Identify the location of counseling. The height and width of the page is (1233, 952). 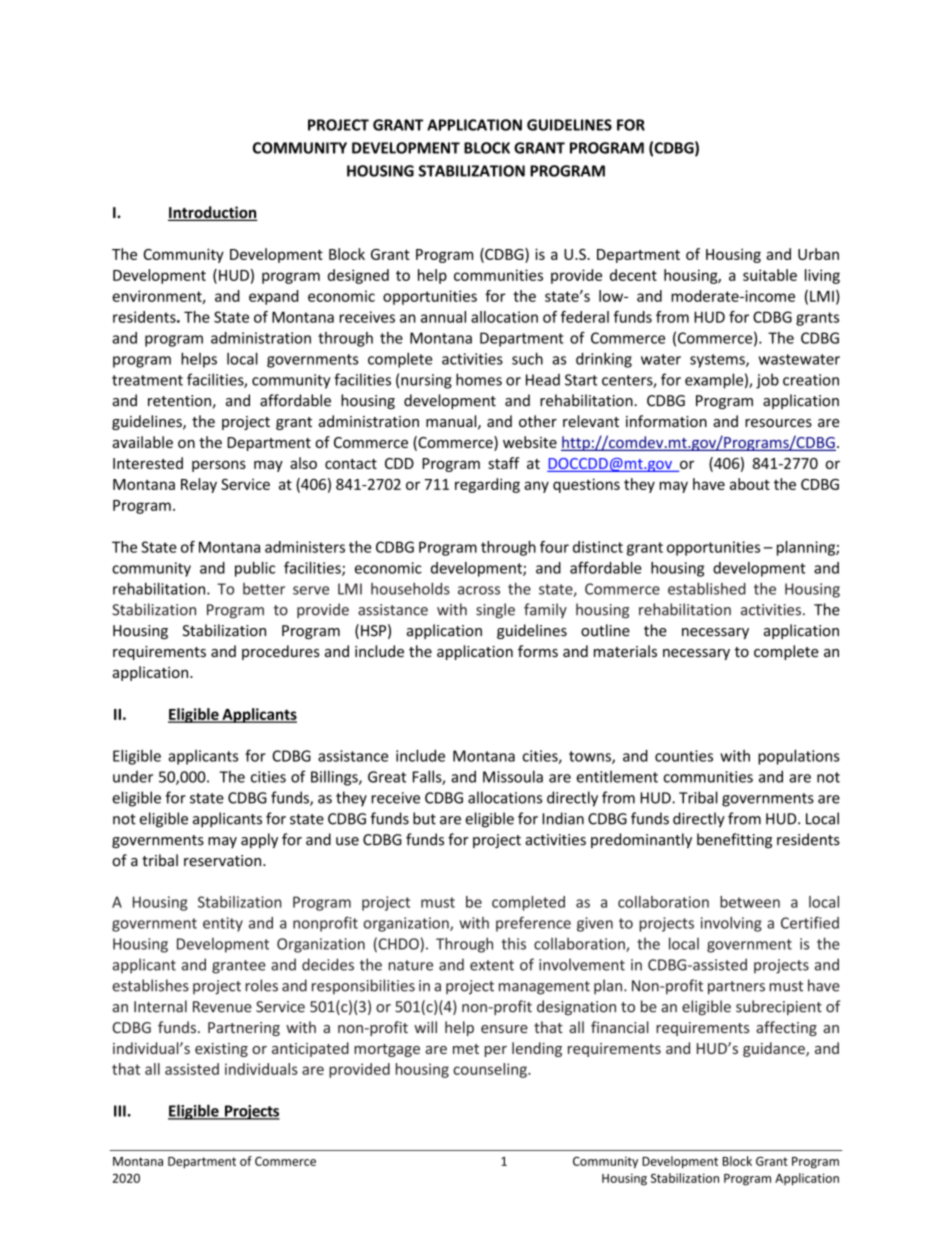
(491, 1070).
